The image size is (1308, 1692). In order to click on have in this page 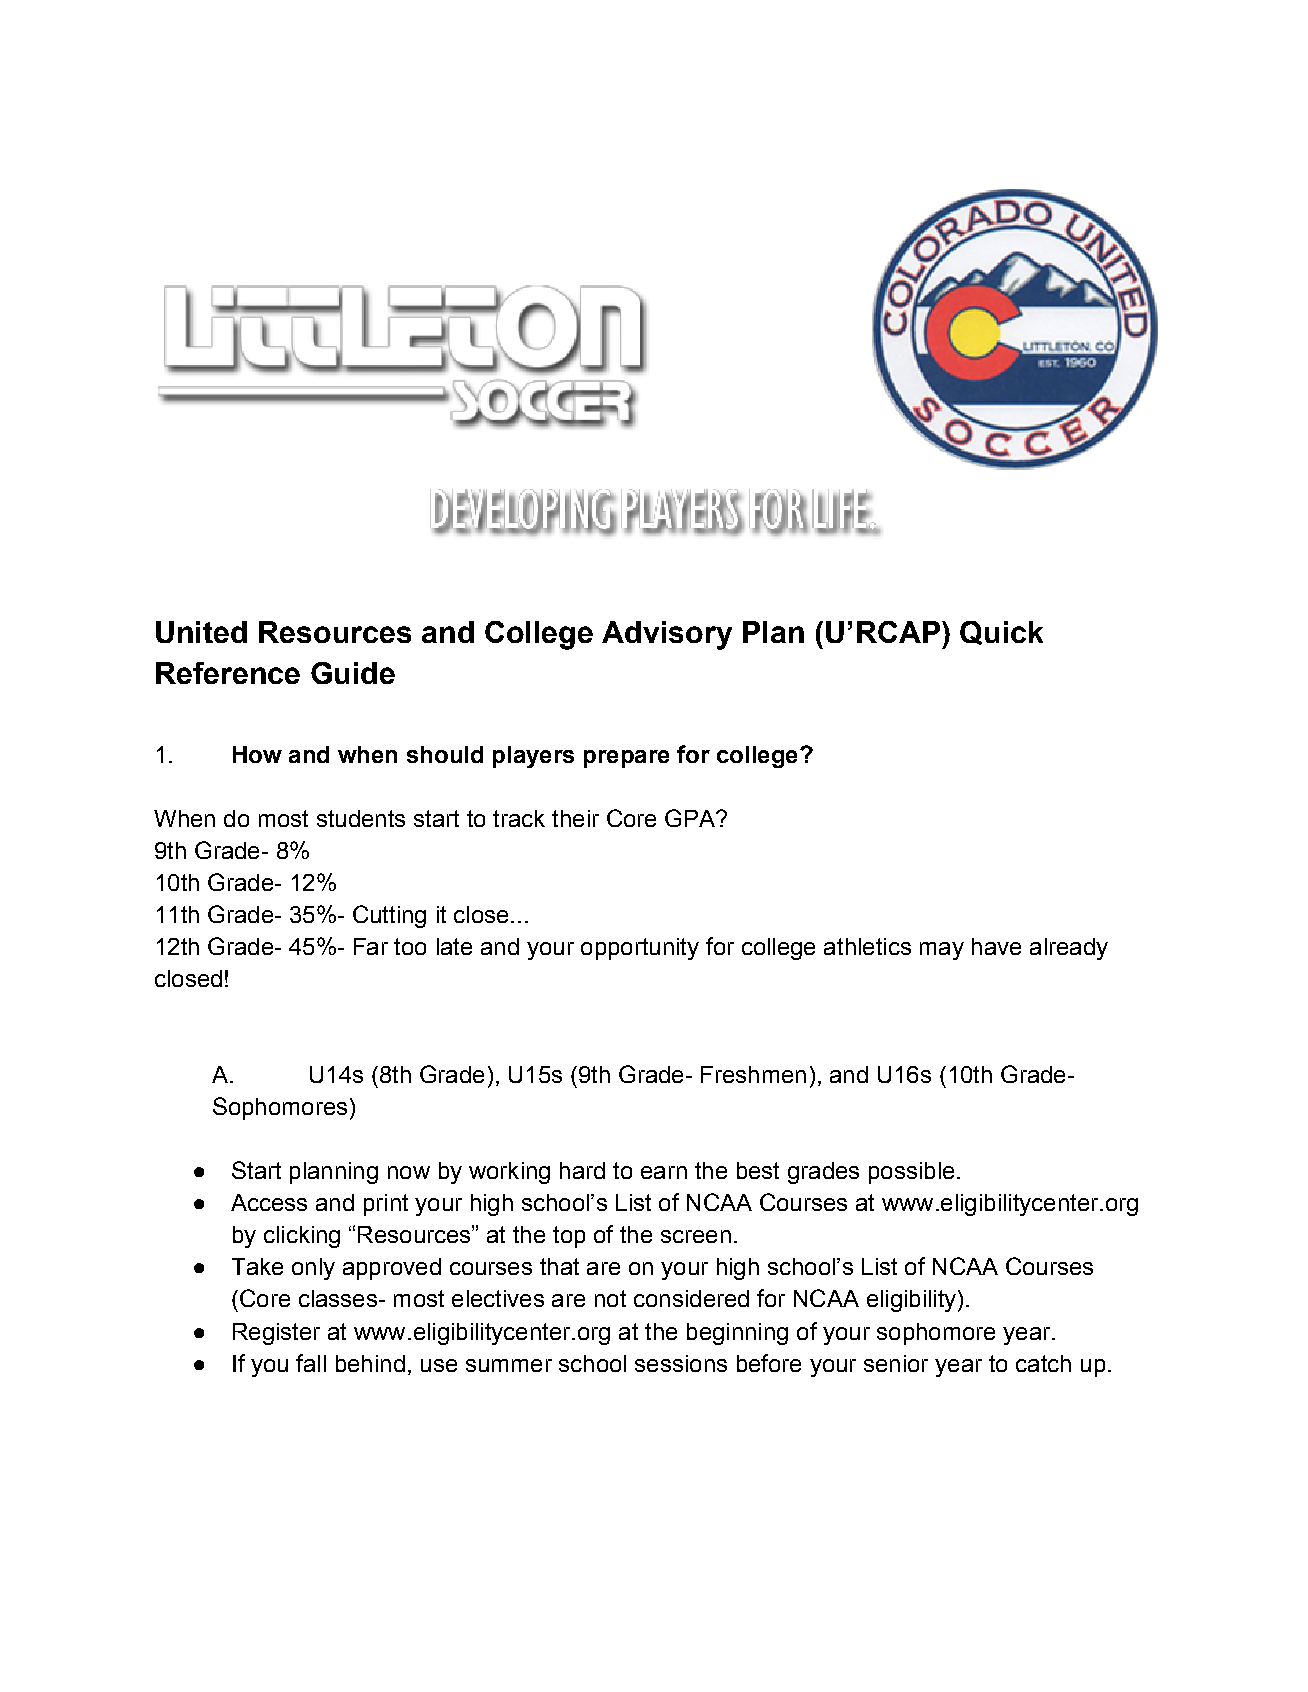, I will do `click(996, 946)`.
